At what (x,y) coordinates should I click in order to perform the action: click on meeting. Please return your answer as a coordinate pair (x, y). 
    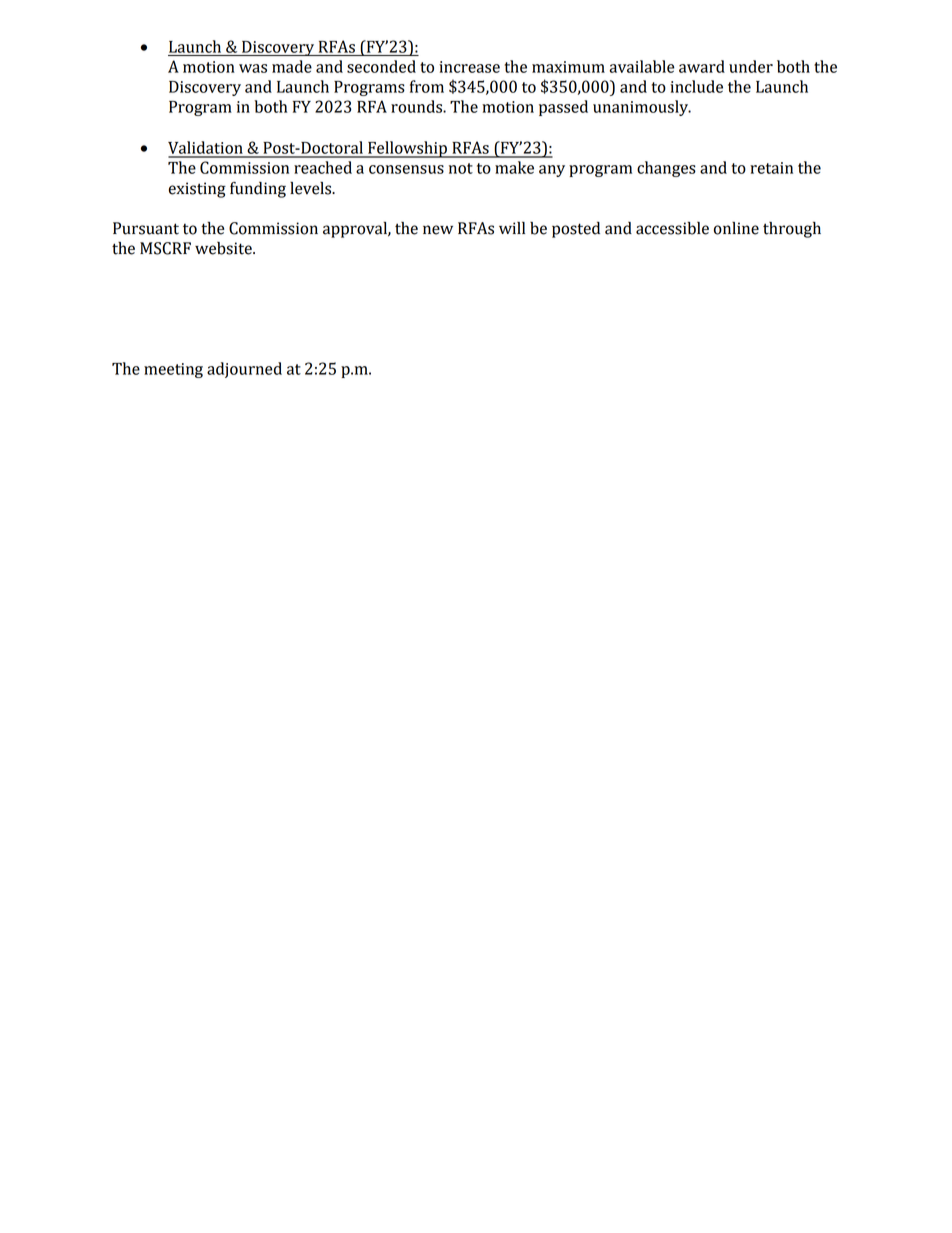
    Looking at the image, I should click on (173, 370).
